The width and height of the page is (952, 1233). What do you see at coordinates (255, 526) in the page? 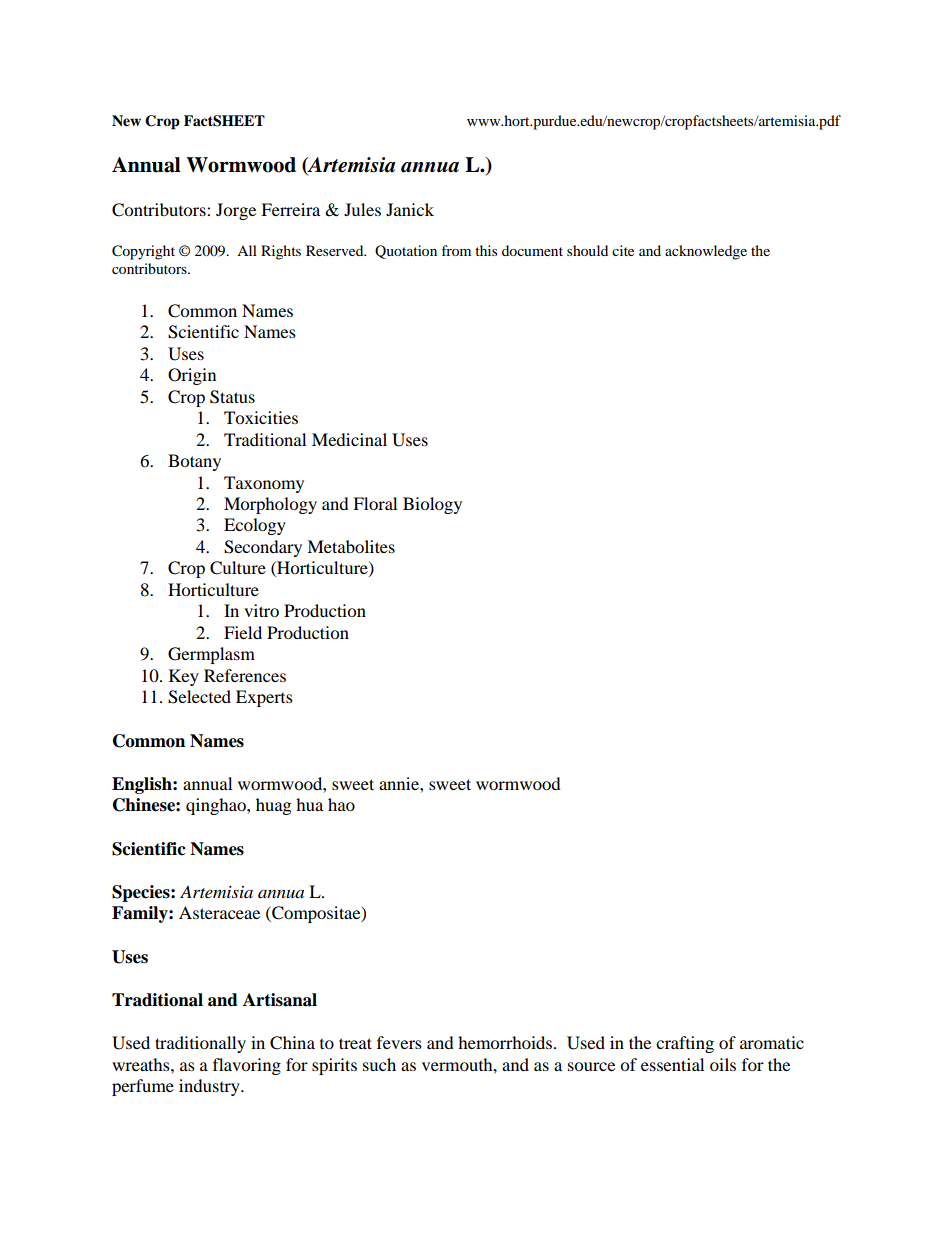
I see `Ecology` at bounding box center [255, 526].
